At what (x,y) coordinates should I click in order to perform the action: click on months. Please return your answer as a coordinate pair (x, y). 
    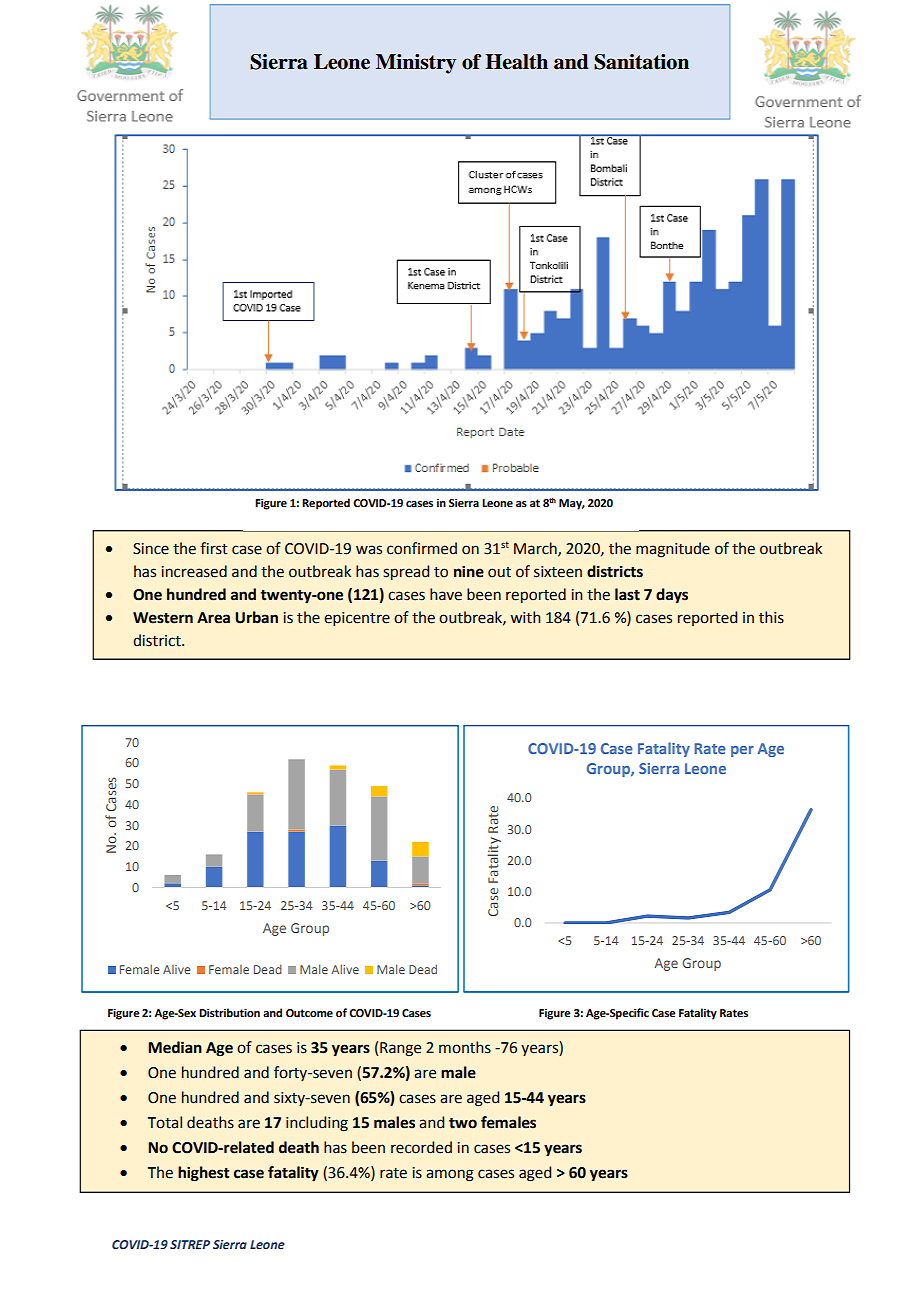
    Looking at the image, I should click on (465, 1047).
